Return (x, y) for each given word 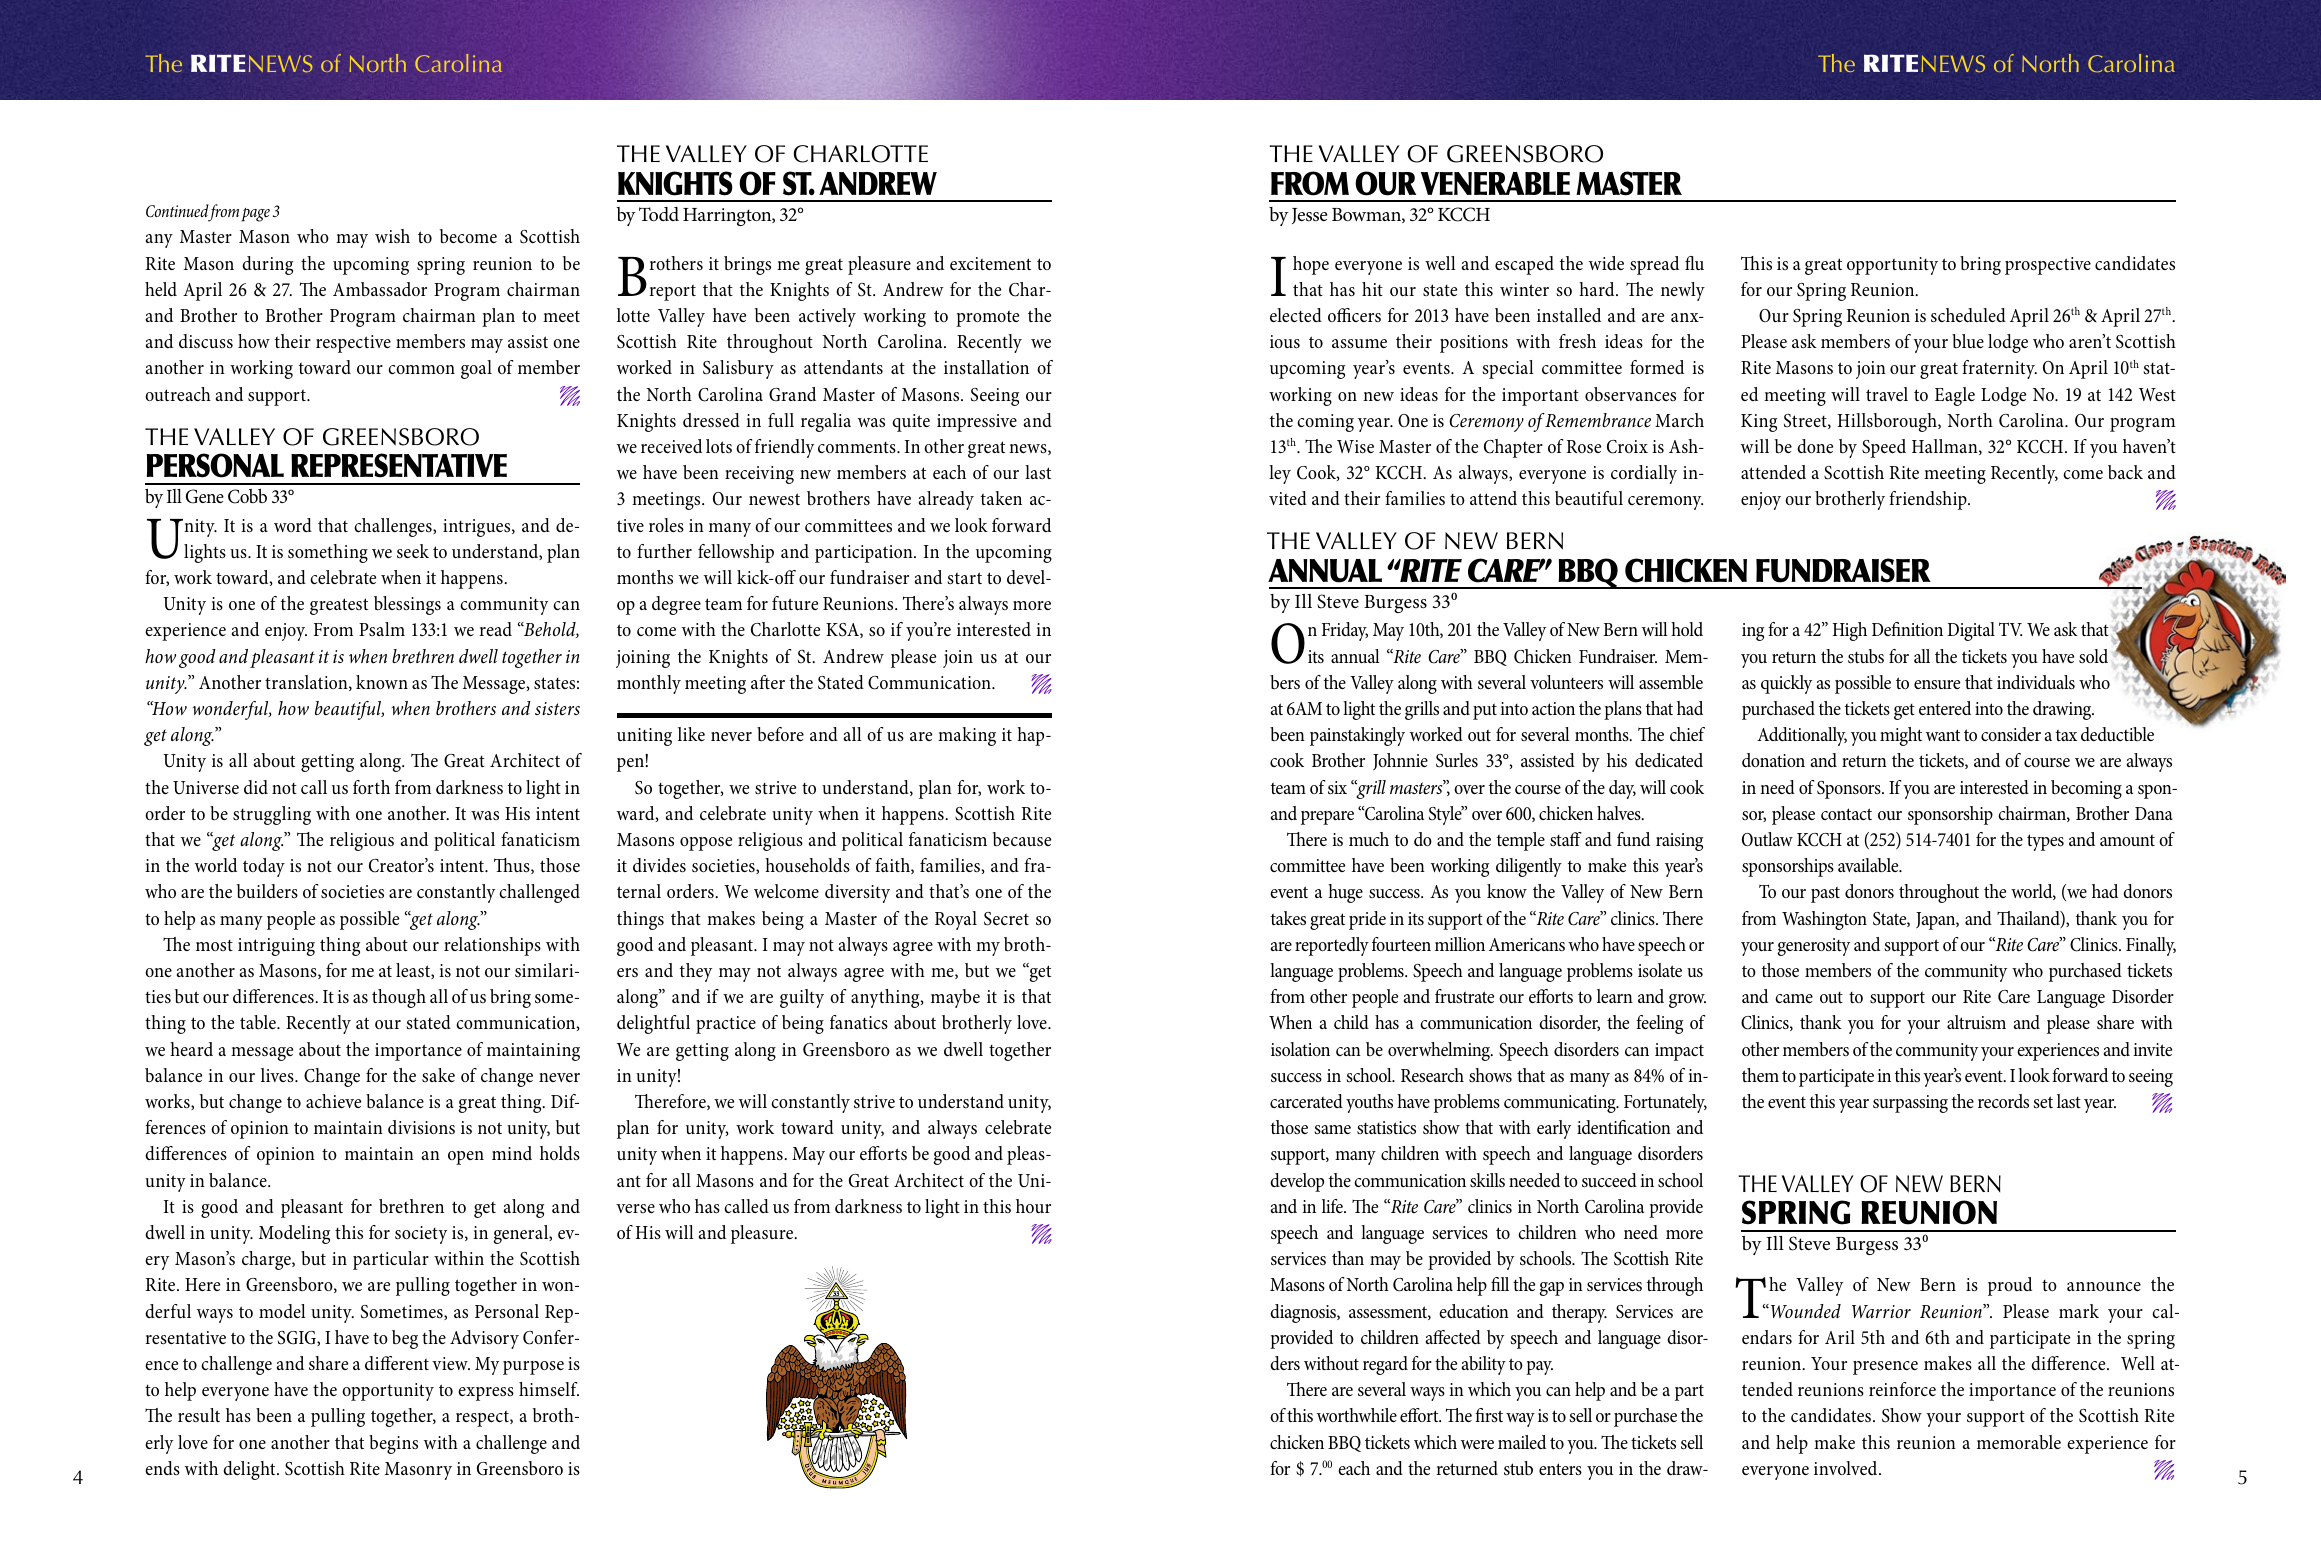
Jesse (1310, 216)
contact (1846, 814)
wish (392, 236)
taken (1001, 498)
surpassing (1910, 1104)
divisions (421, 1127)
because (1022, 839)
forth (371, 787)
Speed (1884, 448)
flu (1694, 263)
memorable (2019, 1442)
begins (393, 1444)
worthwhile (1357, 1415)
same (1332, 1129)
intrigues (478, 528)
